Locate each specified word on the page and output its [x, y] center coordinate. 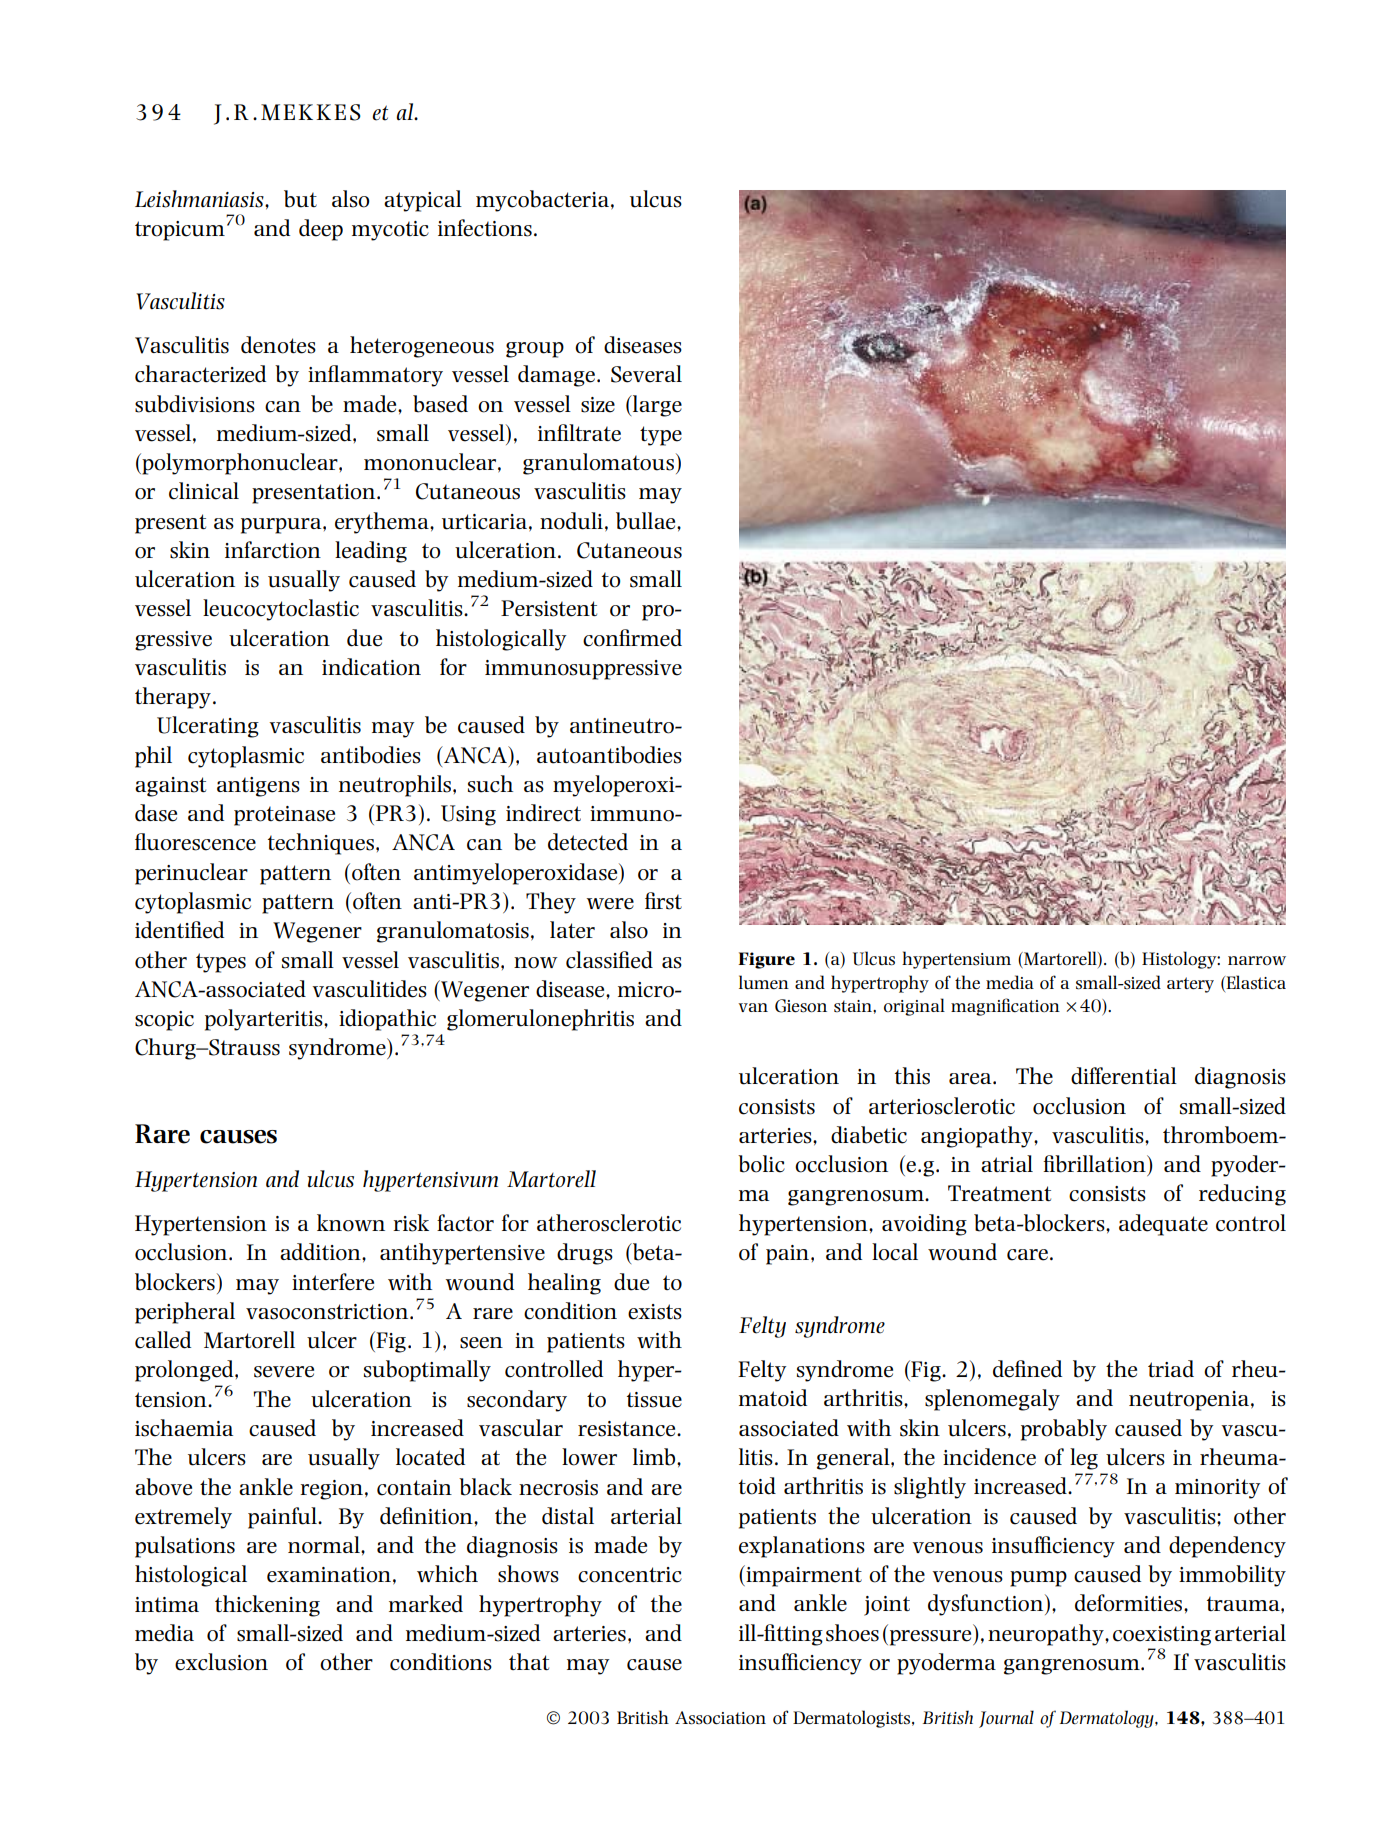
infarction [273, 550]
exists [655, 1312]
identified [179, 930]
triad [1171, 1369]
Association [720, 1718]
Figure [766, 960]
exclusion [221, 1662]
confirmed [632, 638]
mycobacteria [542, 201]
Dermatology [1108, 1719]
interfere [333, 1282]
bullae [647, 521]
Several [646, 374]
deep [321, 230]
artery [1190, 985]
